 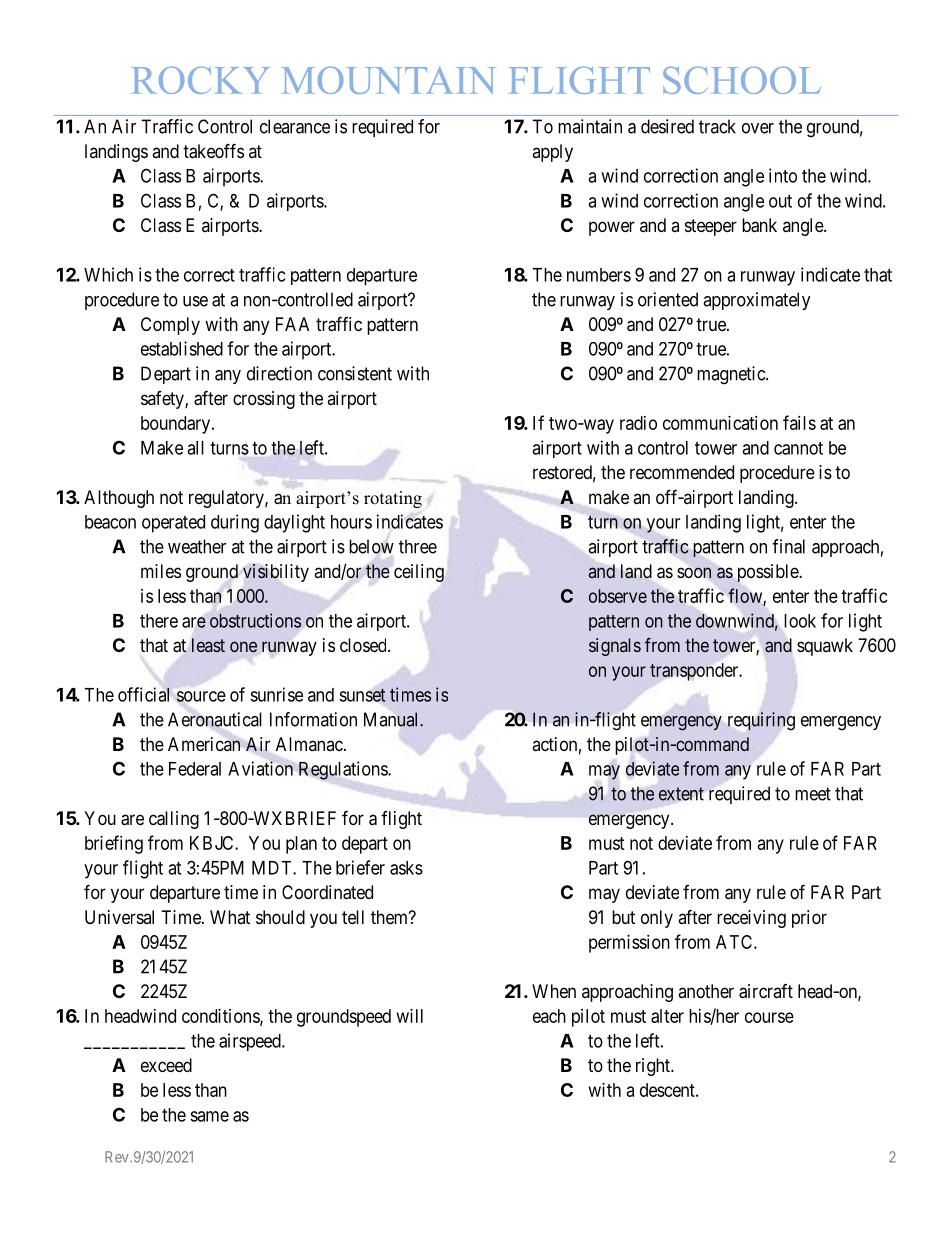 I want to click on MOUNTAIN, so click(x=388, y=80).
